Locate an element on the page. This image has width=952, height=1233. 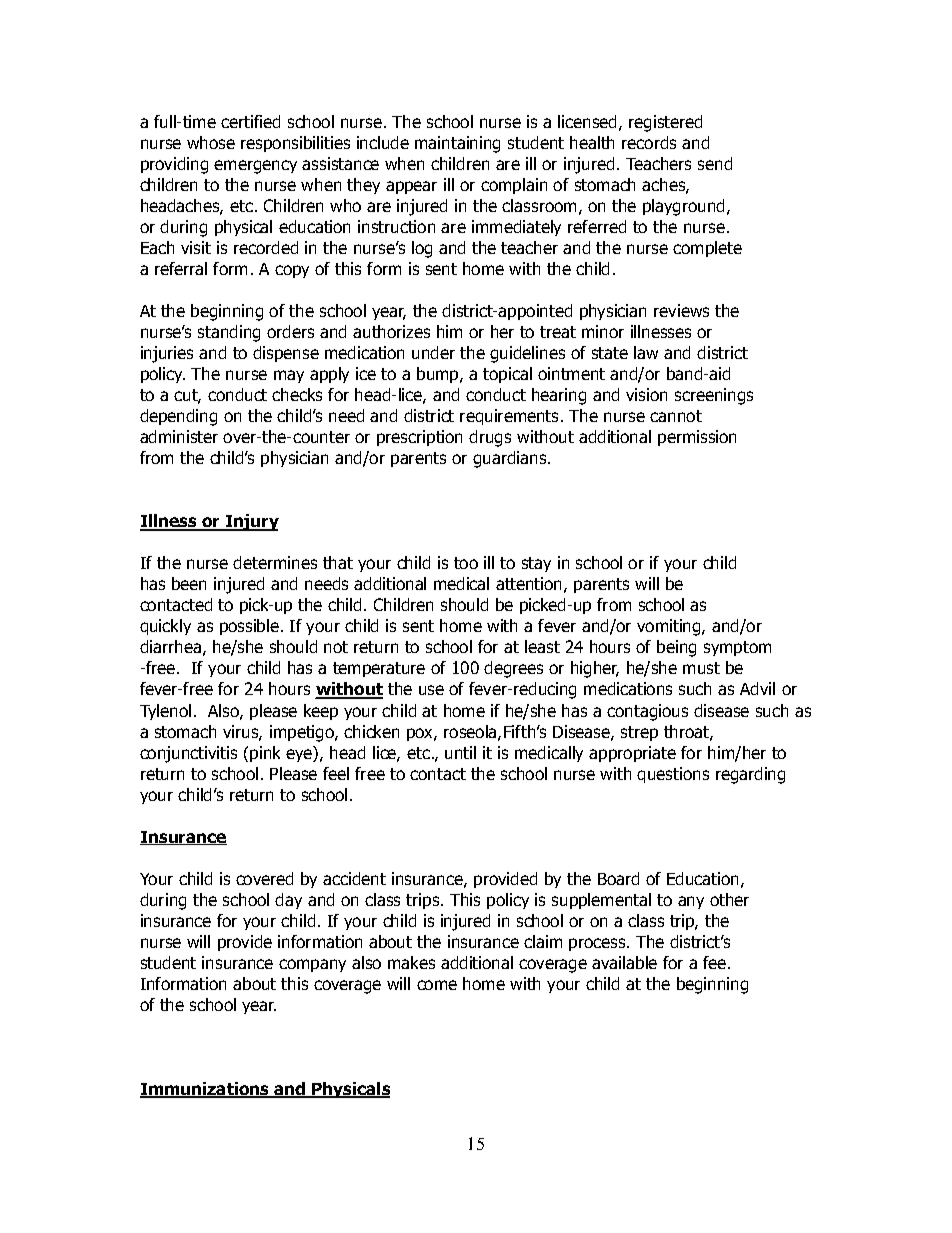
maintaining is located at coordinates (457, 144).
